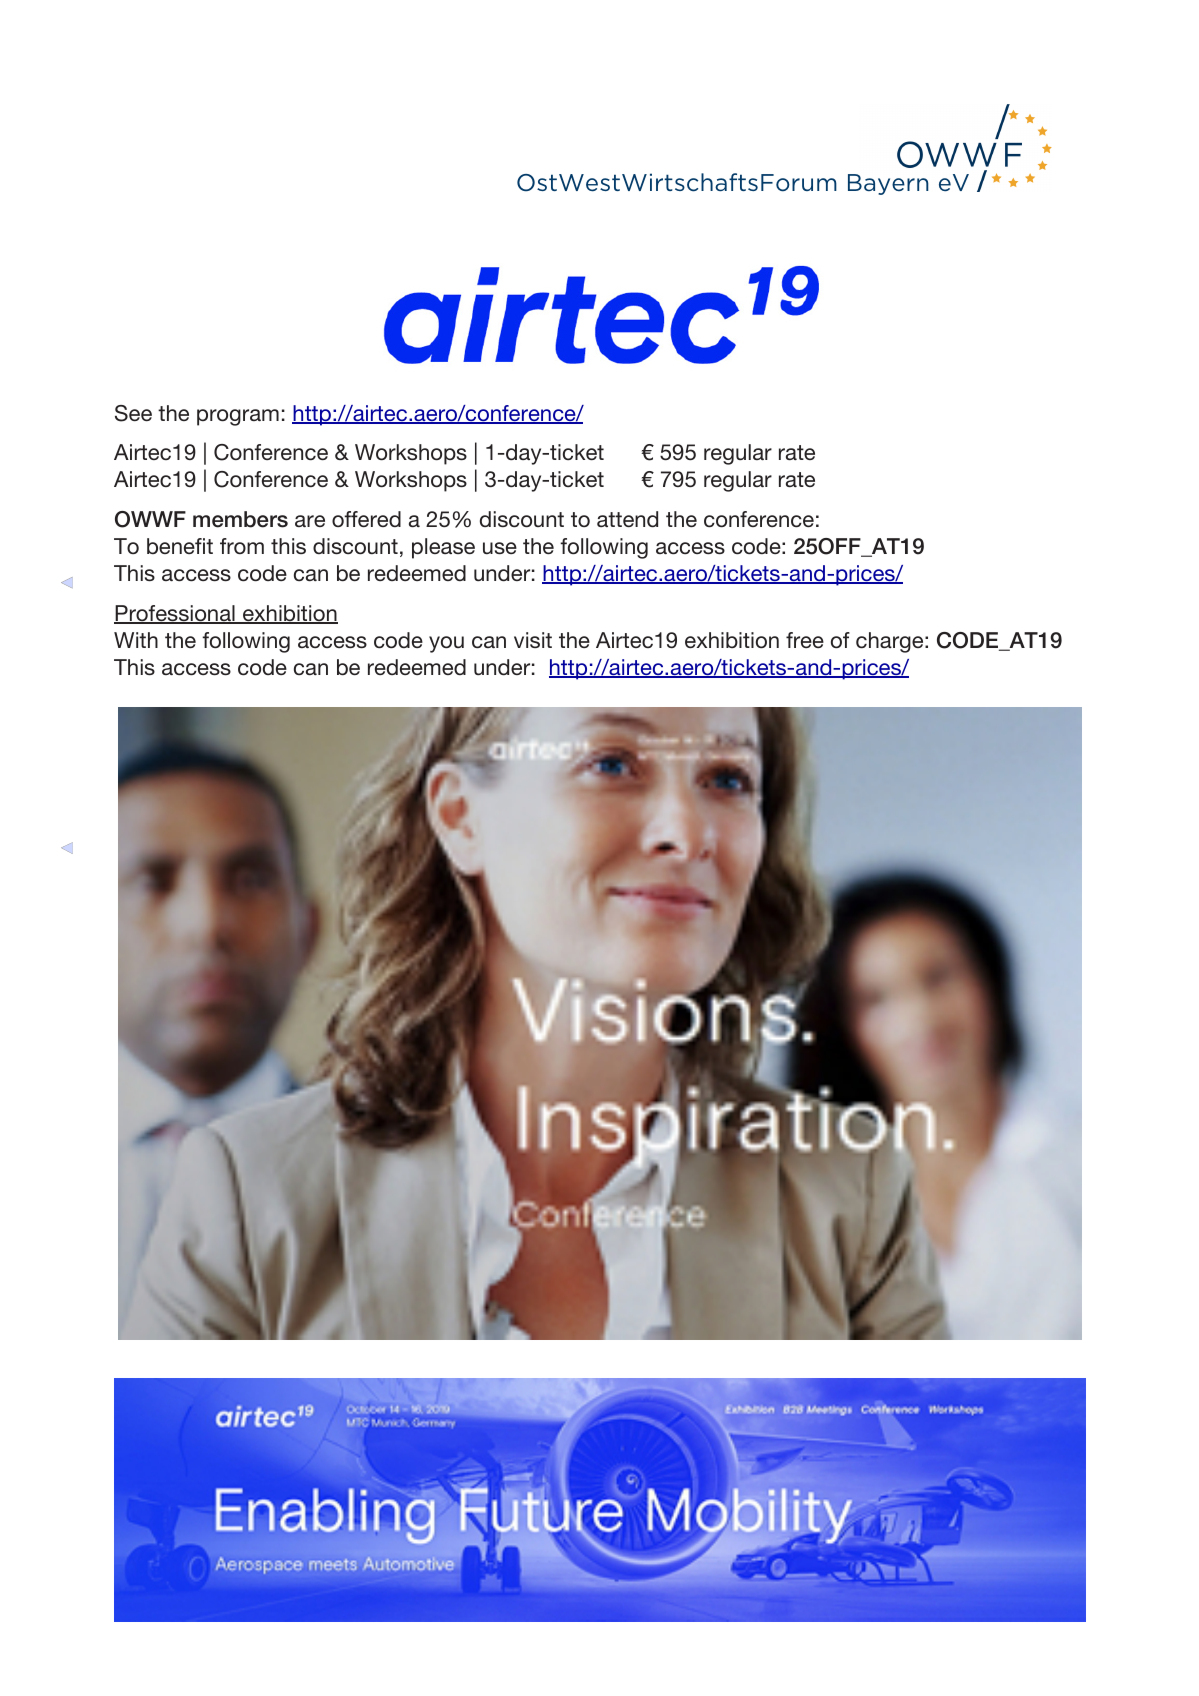 The width and height of the image is (1199, 1696). Describe the element at coordinates (175, 614) in the image. I see `Professional` at that location.
